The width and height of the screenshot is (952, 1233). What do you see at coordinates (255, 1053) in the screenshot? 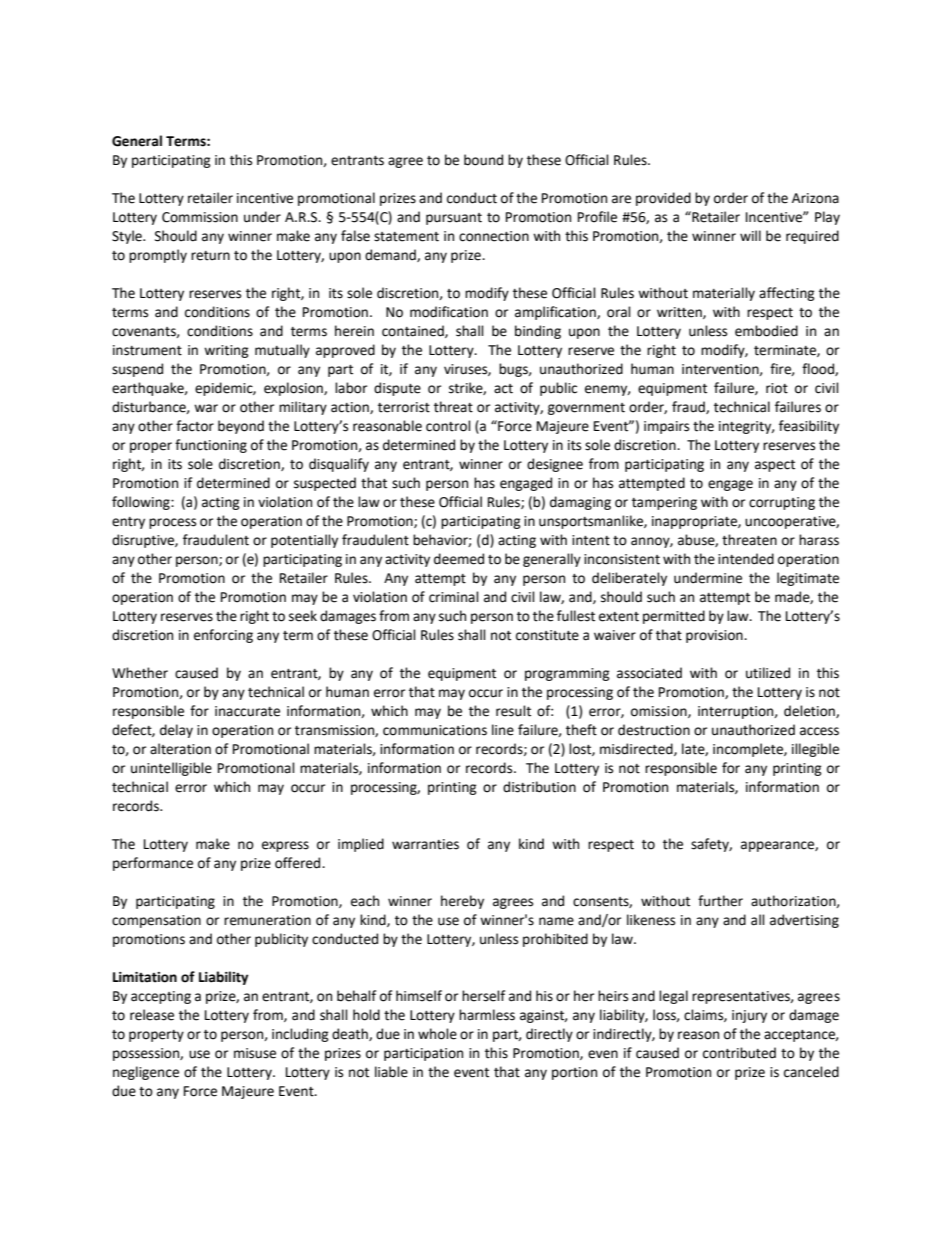
I see `misuse` at bounding box center [255, 1053].
